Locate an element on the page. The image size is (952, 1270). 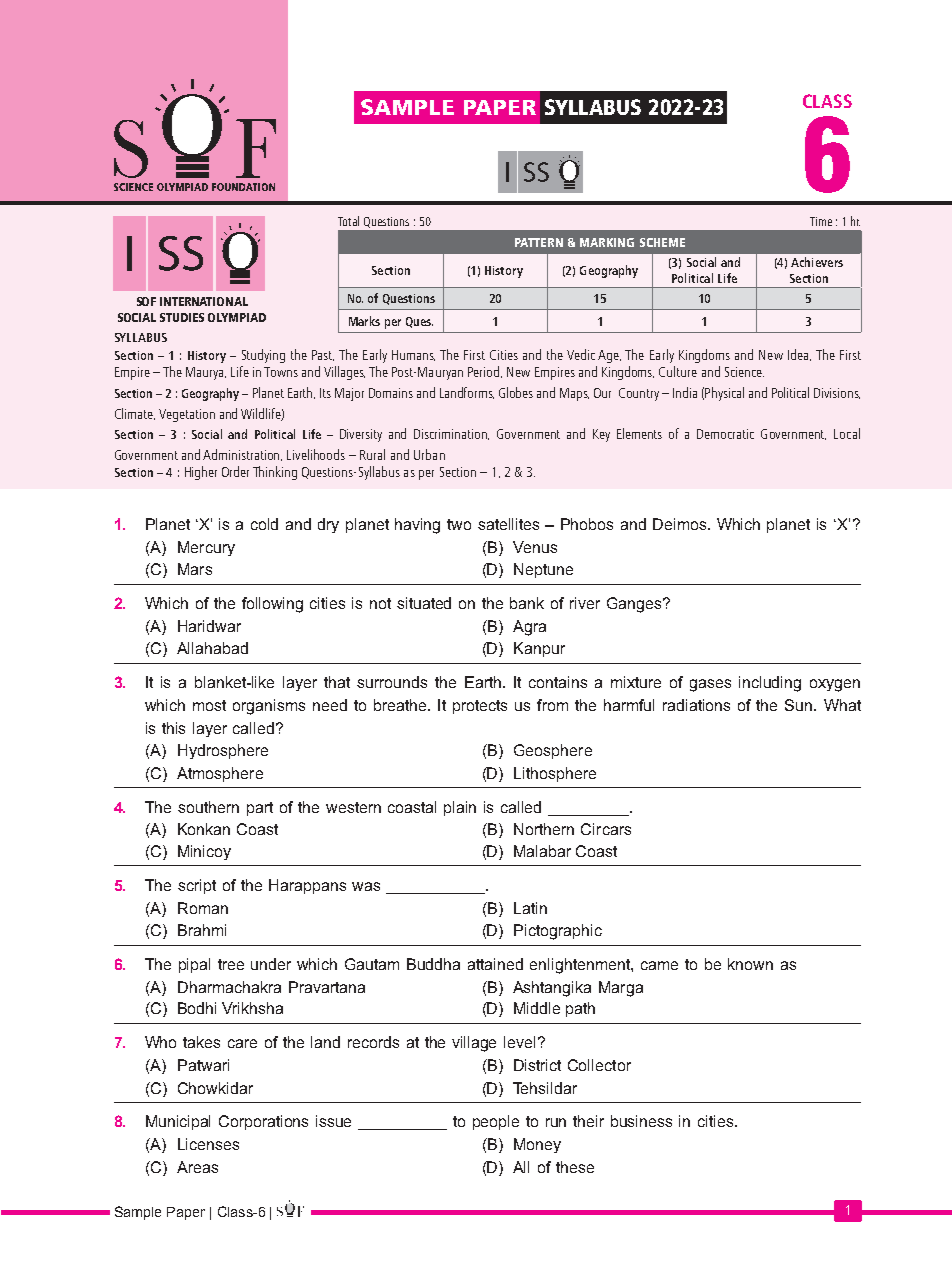
Achievers is located at coordinates (817, 262).
